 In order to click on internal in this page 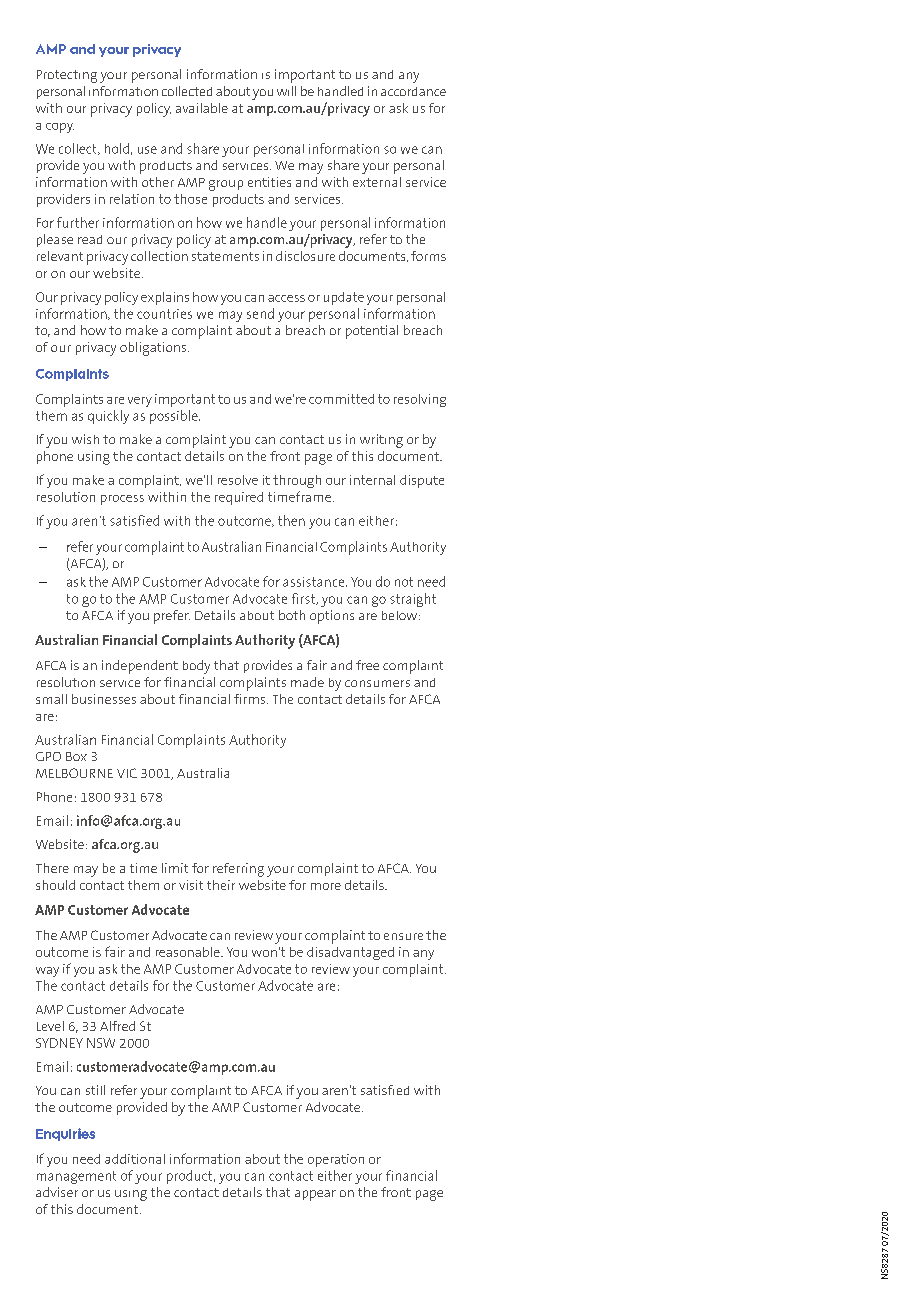, I will do `click(372, 480)`.
